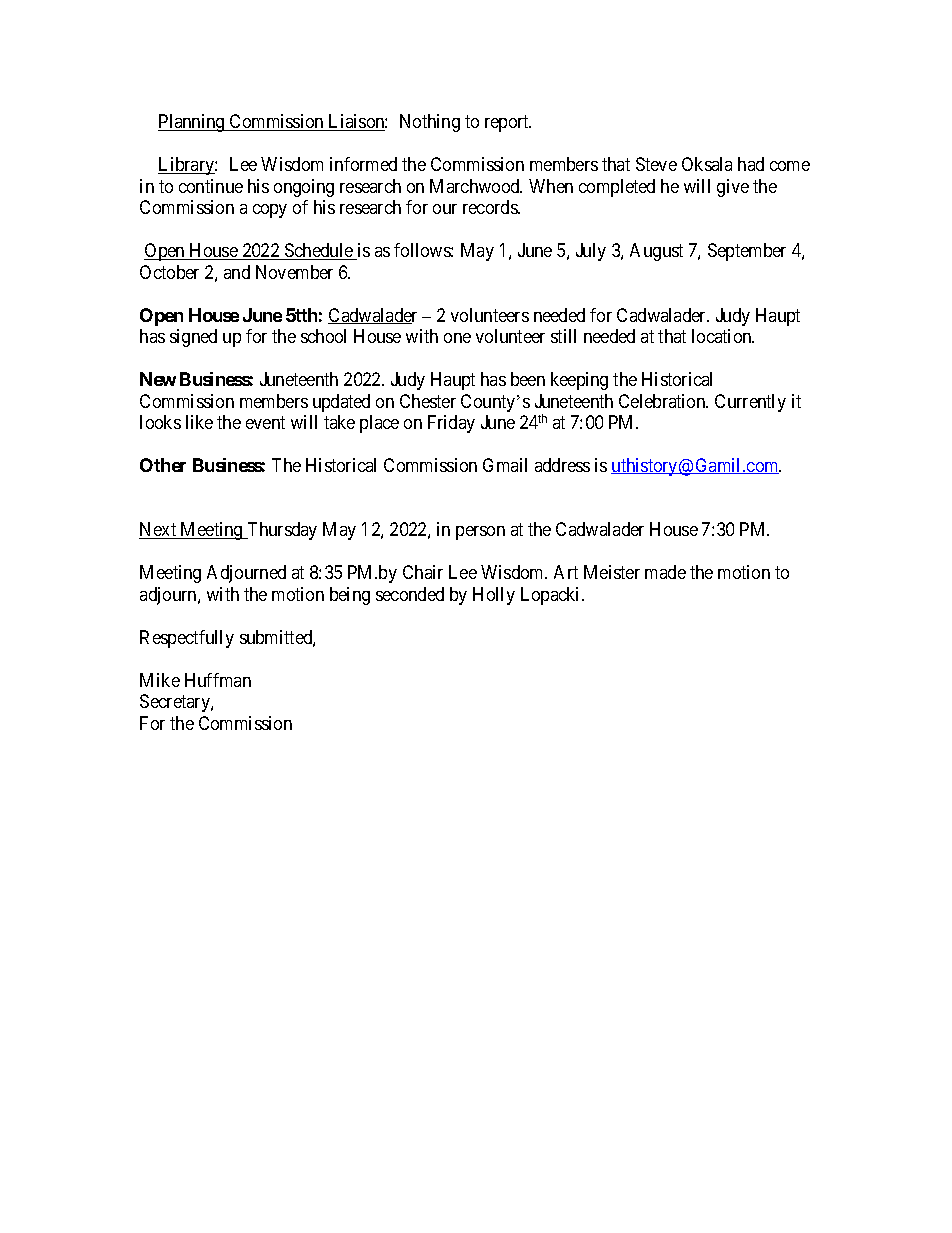 Image resolution: width=952 pixels, height=1233 pixels. I want to click on had, so click(751, 164).
